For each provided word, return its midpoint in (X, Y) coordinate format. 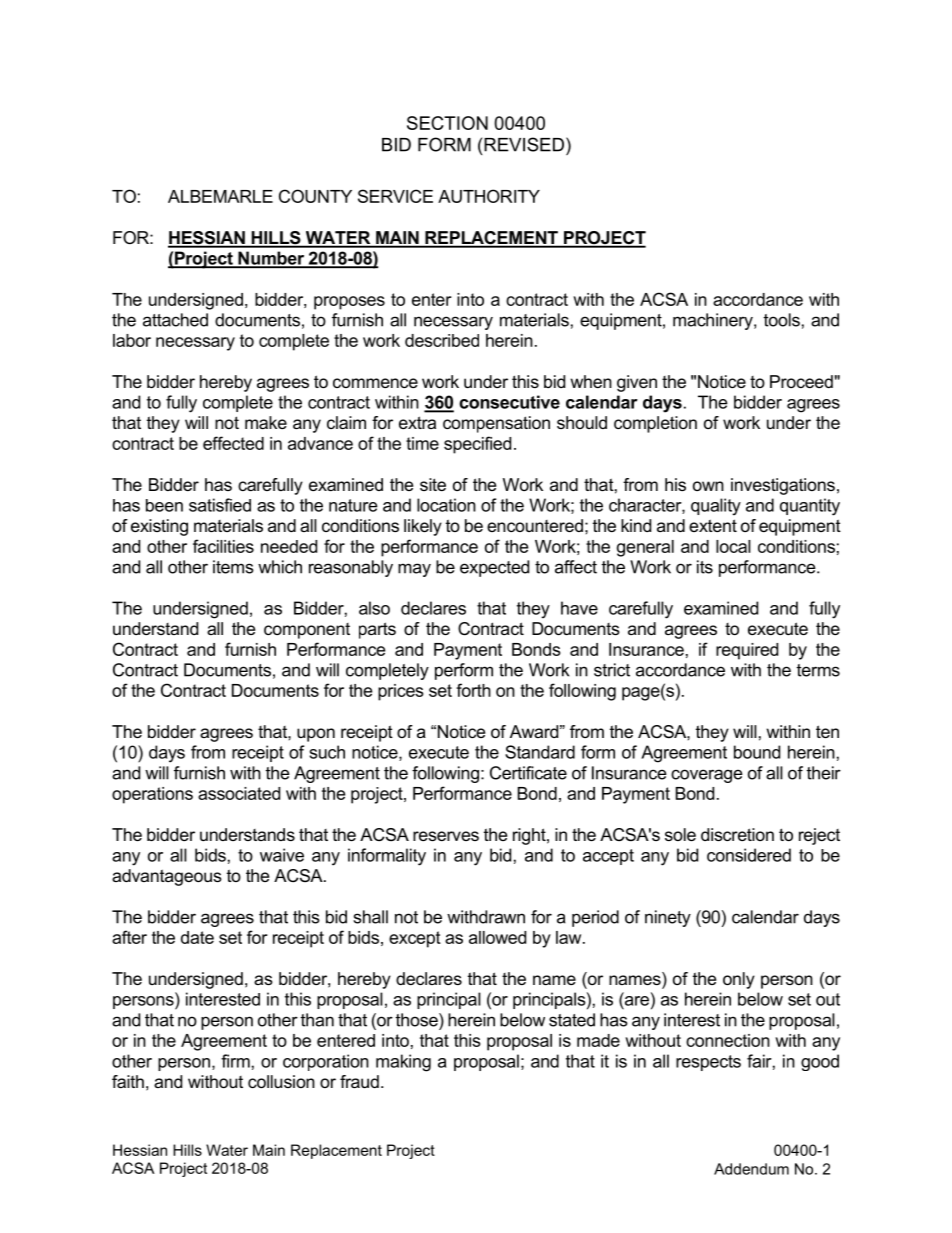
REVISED (524, 144)
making (403, 1063)
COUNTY (315, 196)
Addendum (751, 1169)
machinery (714, 321)
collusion (281, 1081)
